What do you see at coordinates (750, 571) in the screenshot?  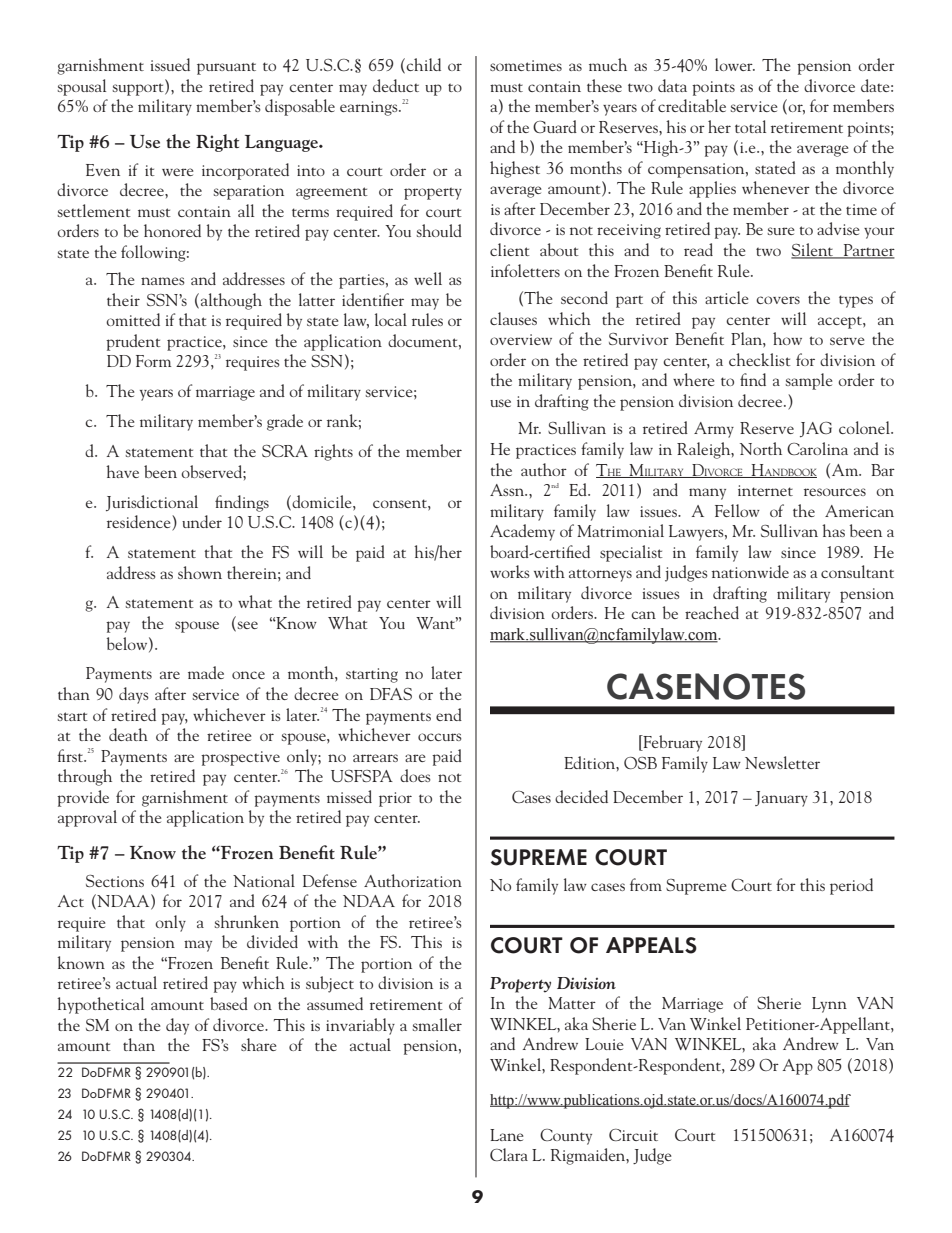 I see `nationwide` at bounding box center [750, 571].
